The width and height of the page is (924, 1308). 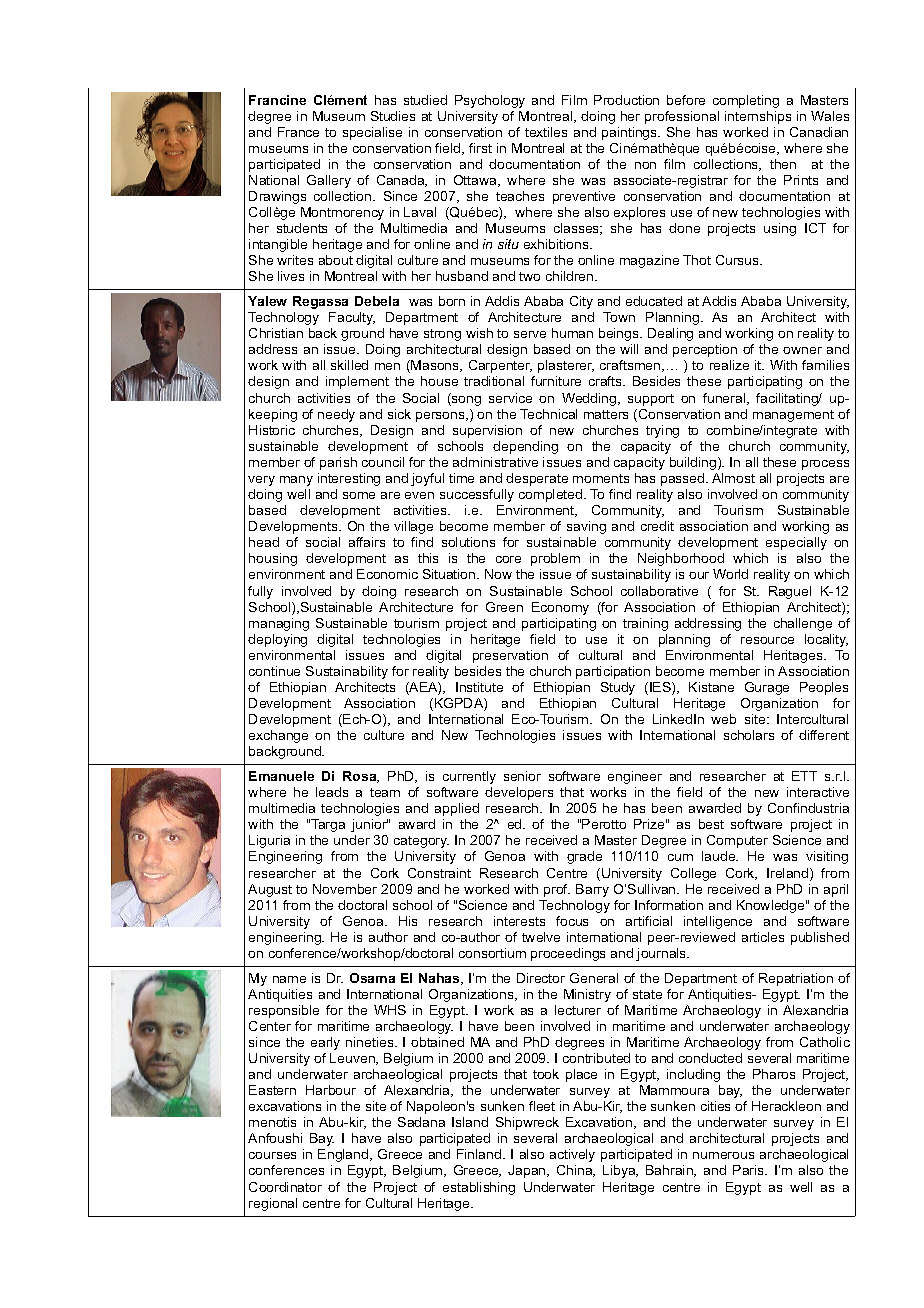 I want to click on France, so click(x=298, y=132).
